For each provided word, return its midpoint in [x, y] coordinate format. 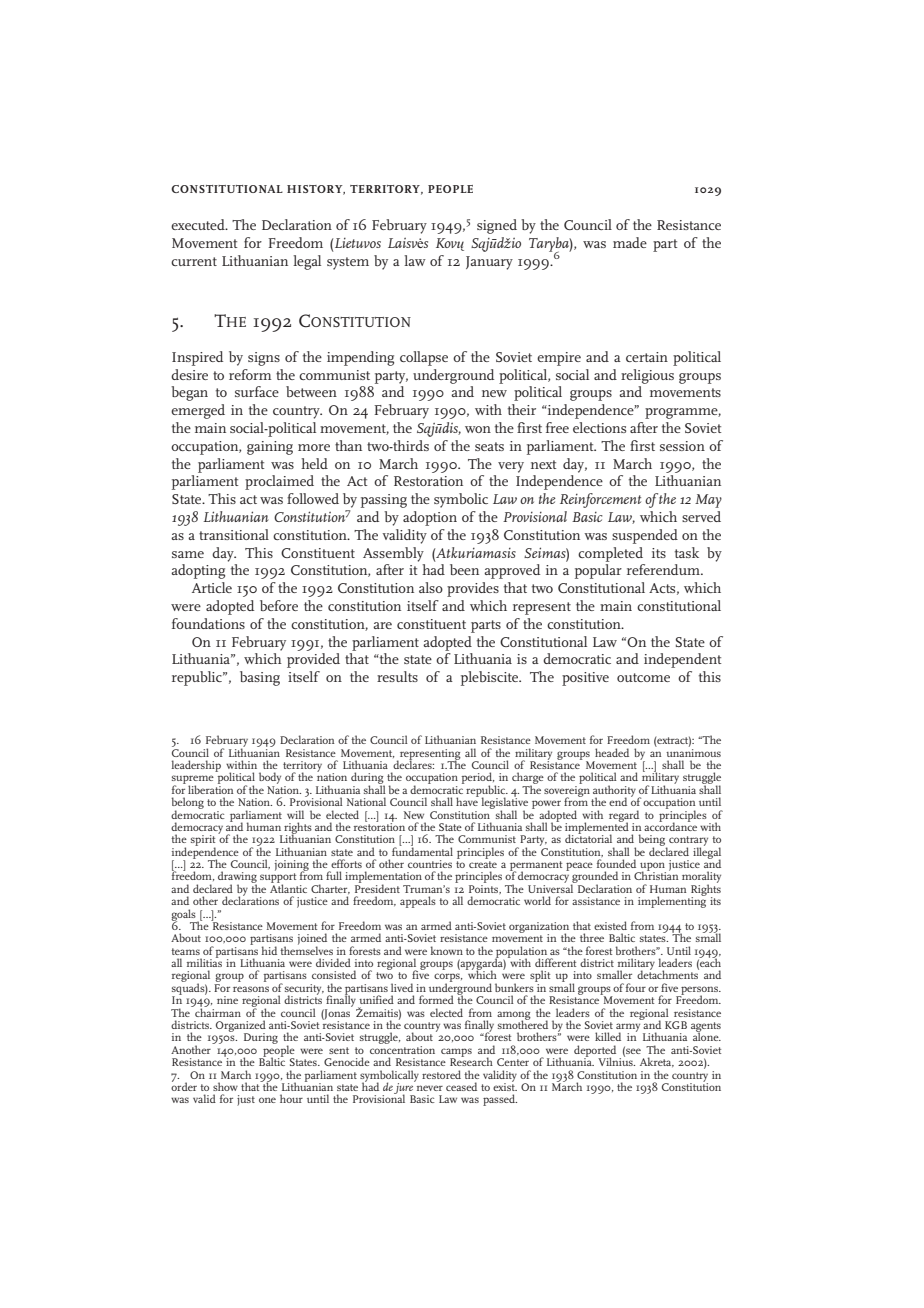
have [467, 800]
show [225, 1086]
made [630, 242]
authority [614, 792]
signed [497, 226]
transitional [234, 534]
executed [199, 224]
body [270, 779]
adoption [430, 518]
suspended [645, 536]
